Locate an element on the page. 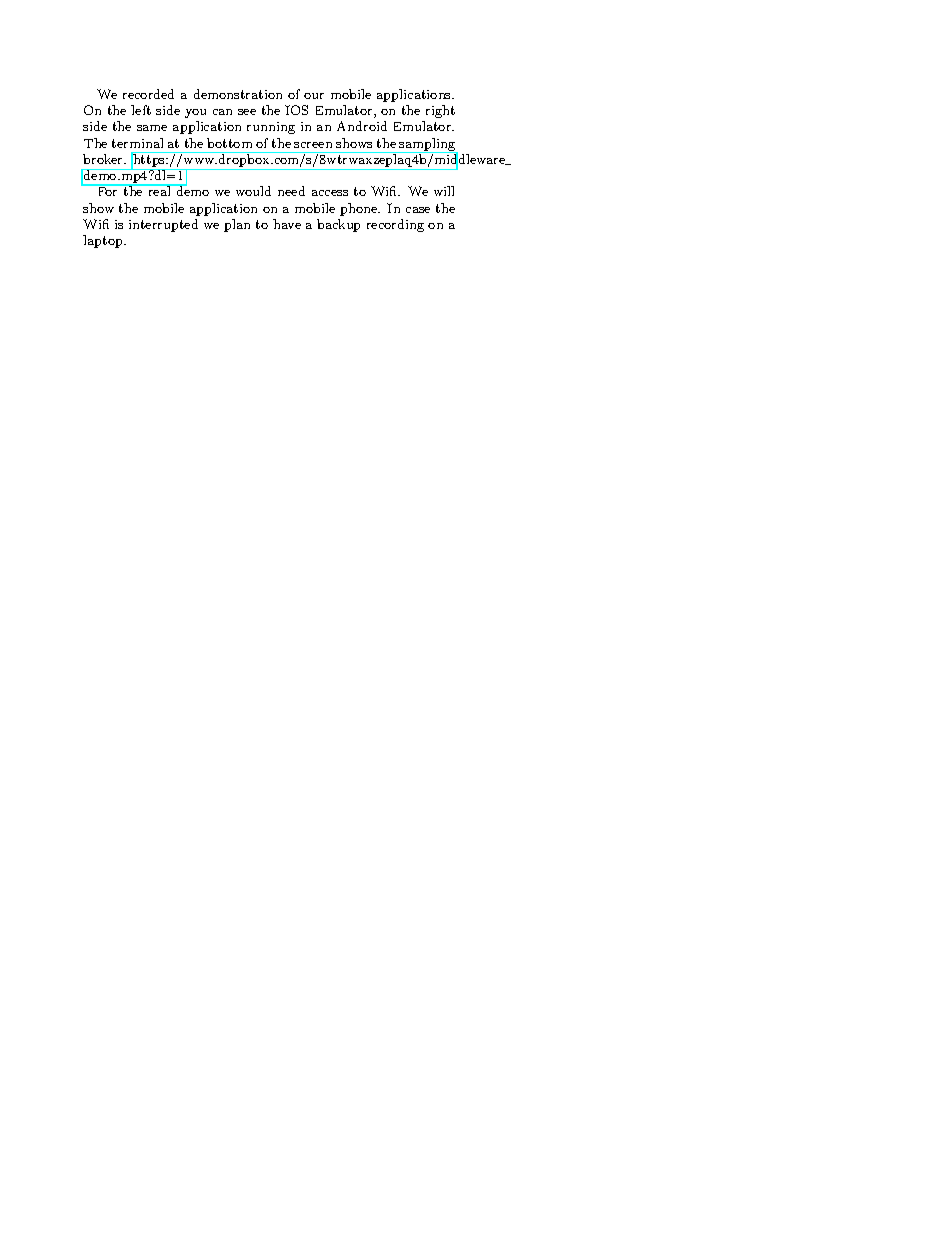  sampling is located at coordinates (428, 145).
